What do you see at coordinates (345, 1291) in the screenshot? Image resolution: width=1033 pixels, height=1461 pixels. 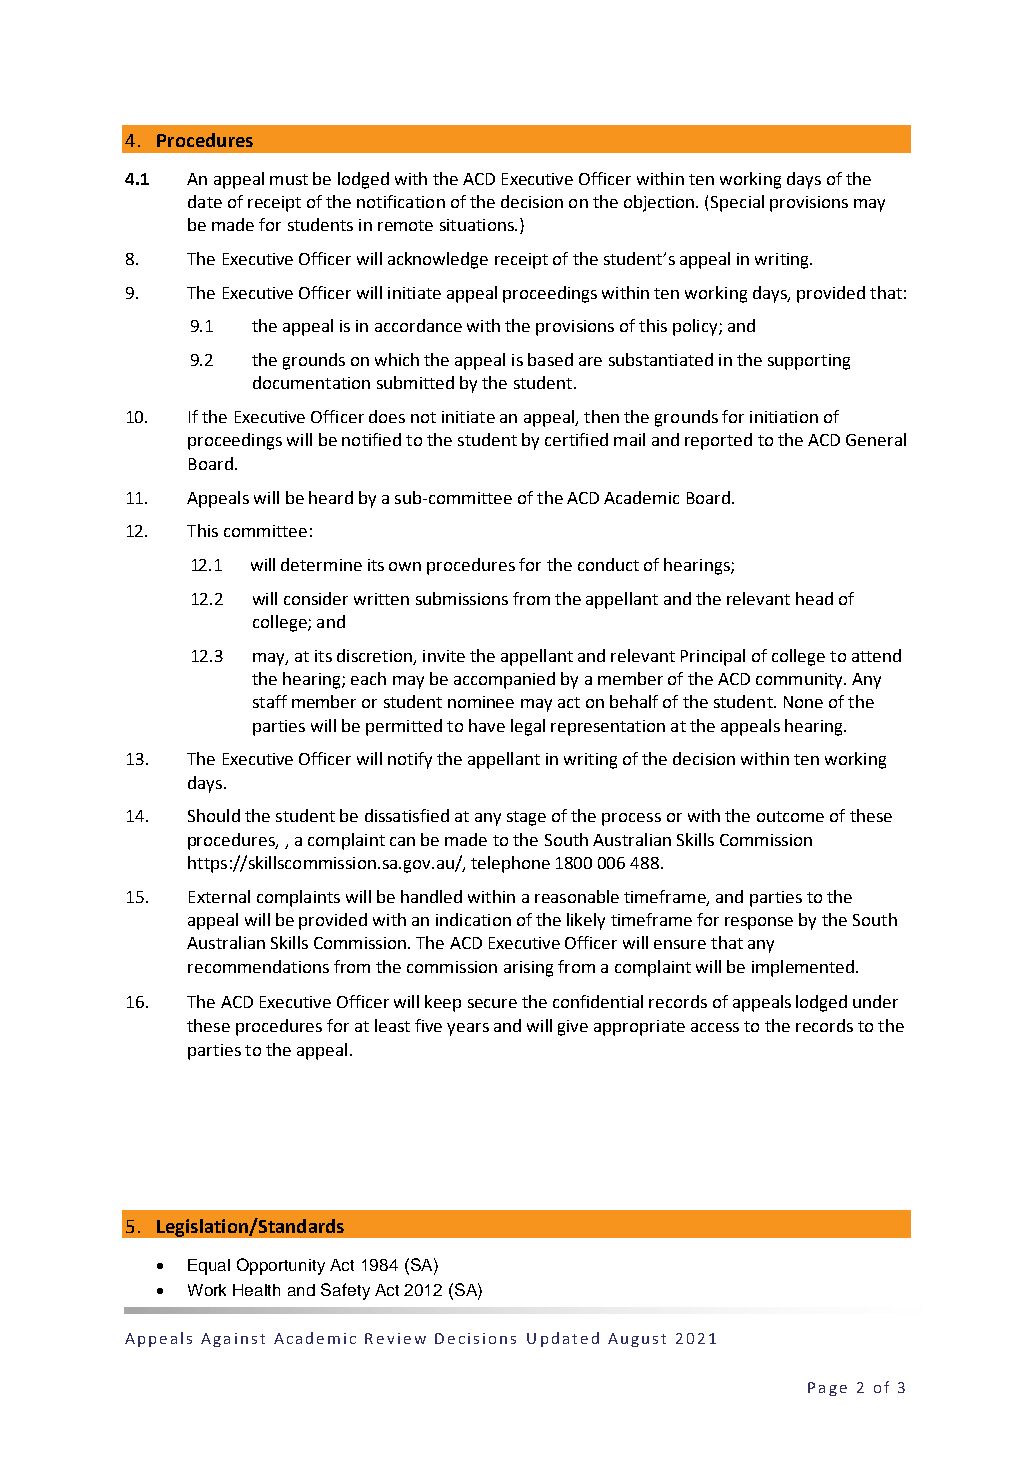 I see `Safety` at bounding box center [345, 1291].
